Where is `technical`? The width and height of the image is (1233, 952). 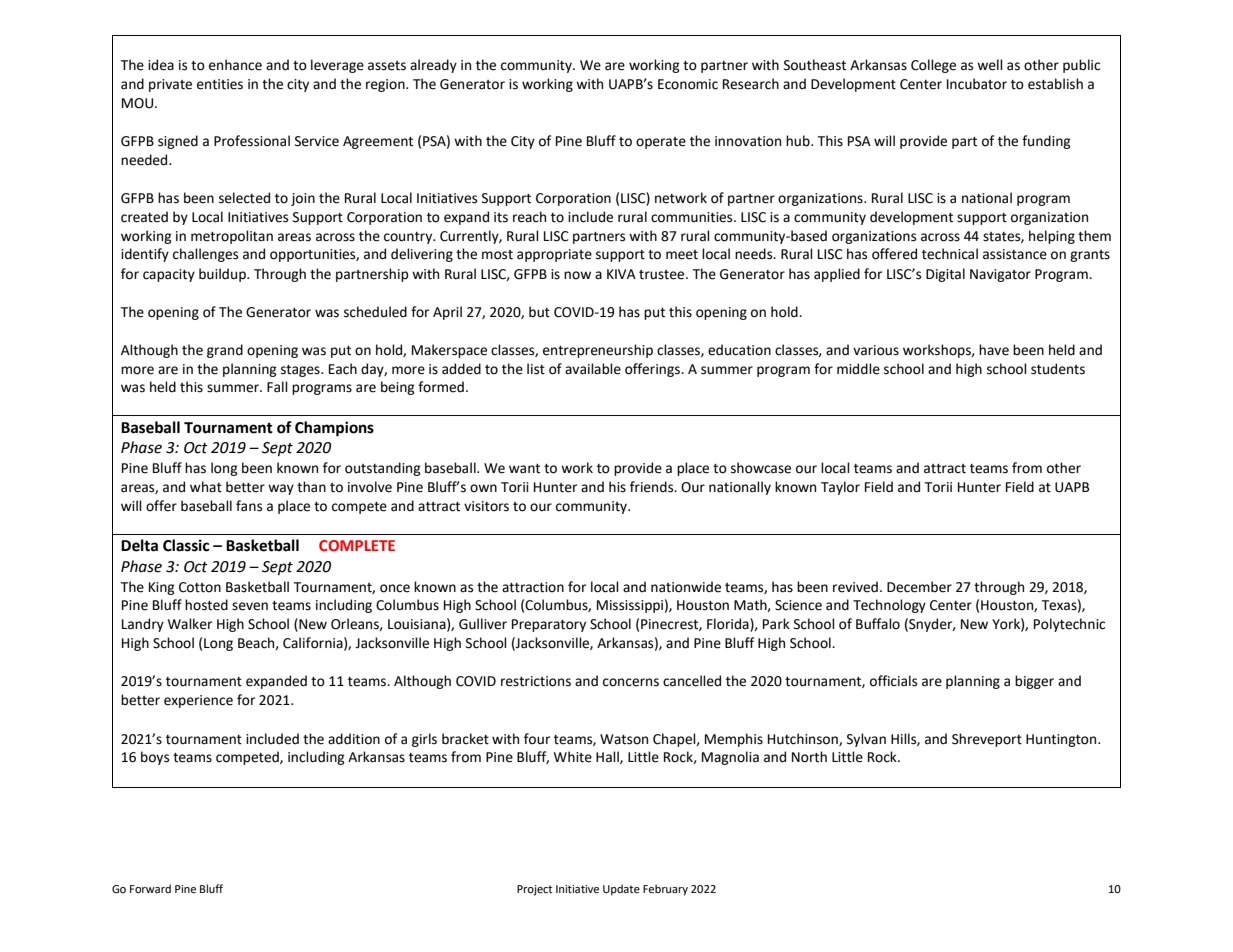
technical is located at coordinates (950, 254).
